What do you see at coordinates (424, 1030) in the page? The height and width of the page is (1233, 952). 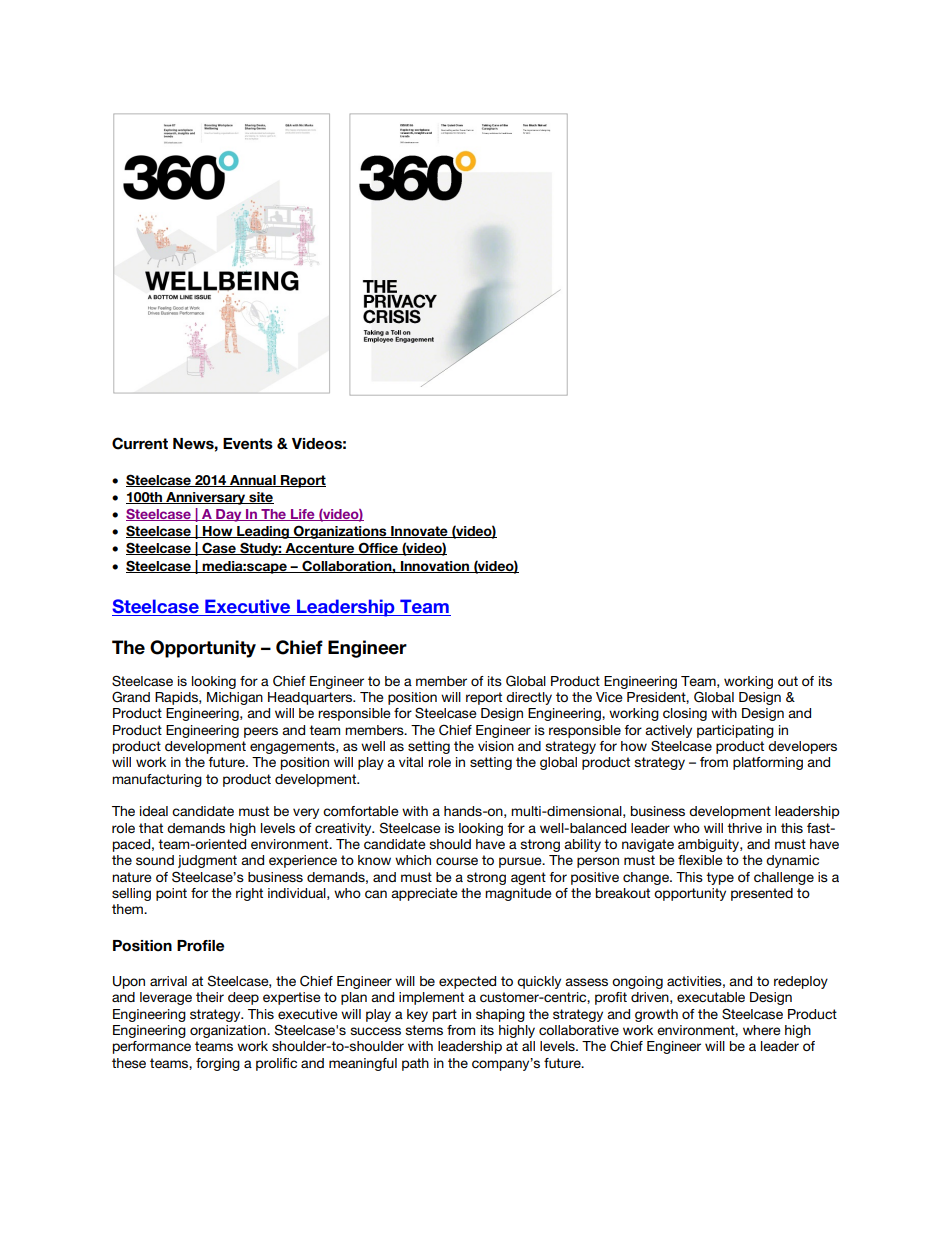 I see `stems` at bounding box center [424, 1030].
